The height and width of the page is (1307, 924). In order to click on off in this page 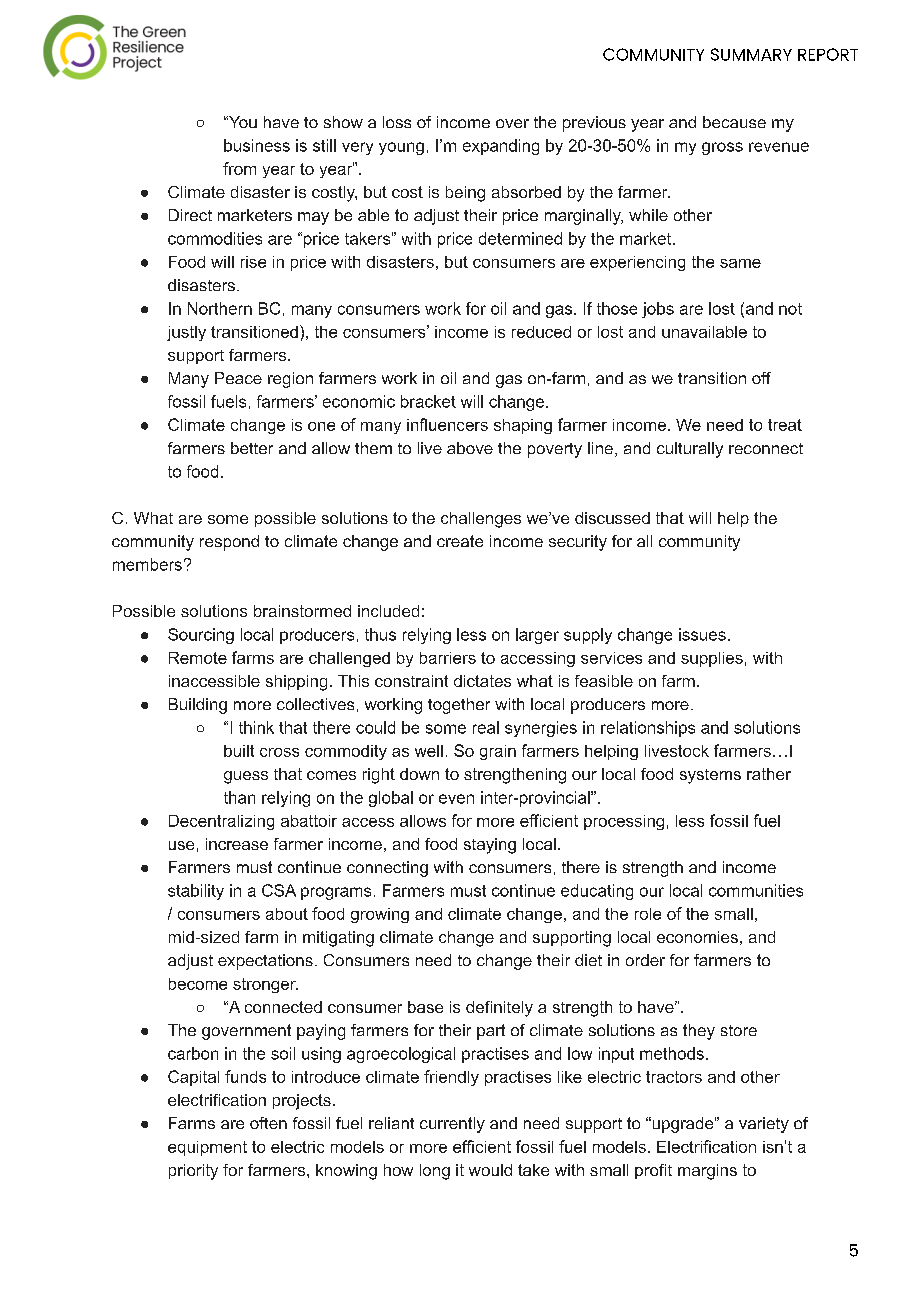, I will do `click(761, 378)`.
